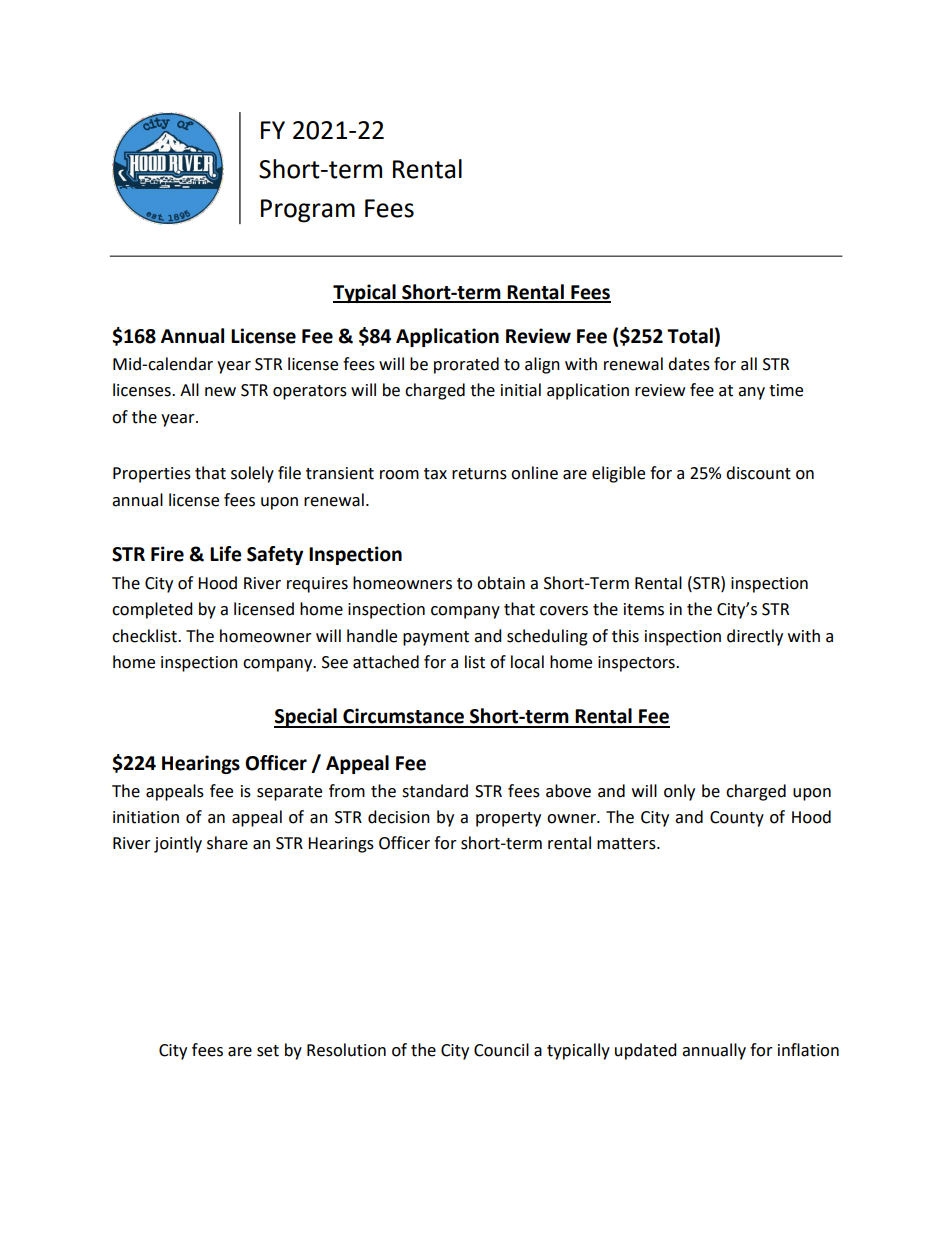  I want to click on Council, so click(501, 1050).
